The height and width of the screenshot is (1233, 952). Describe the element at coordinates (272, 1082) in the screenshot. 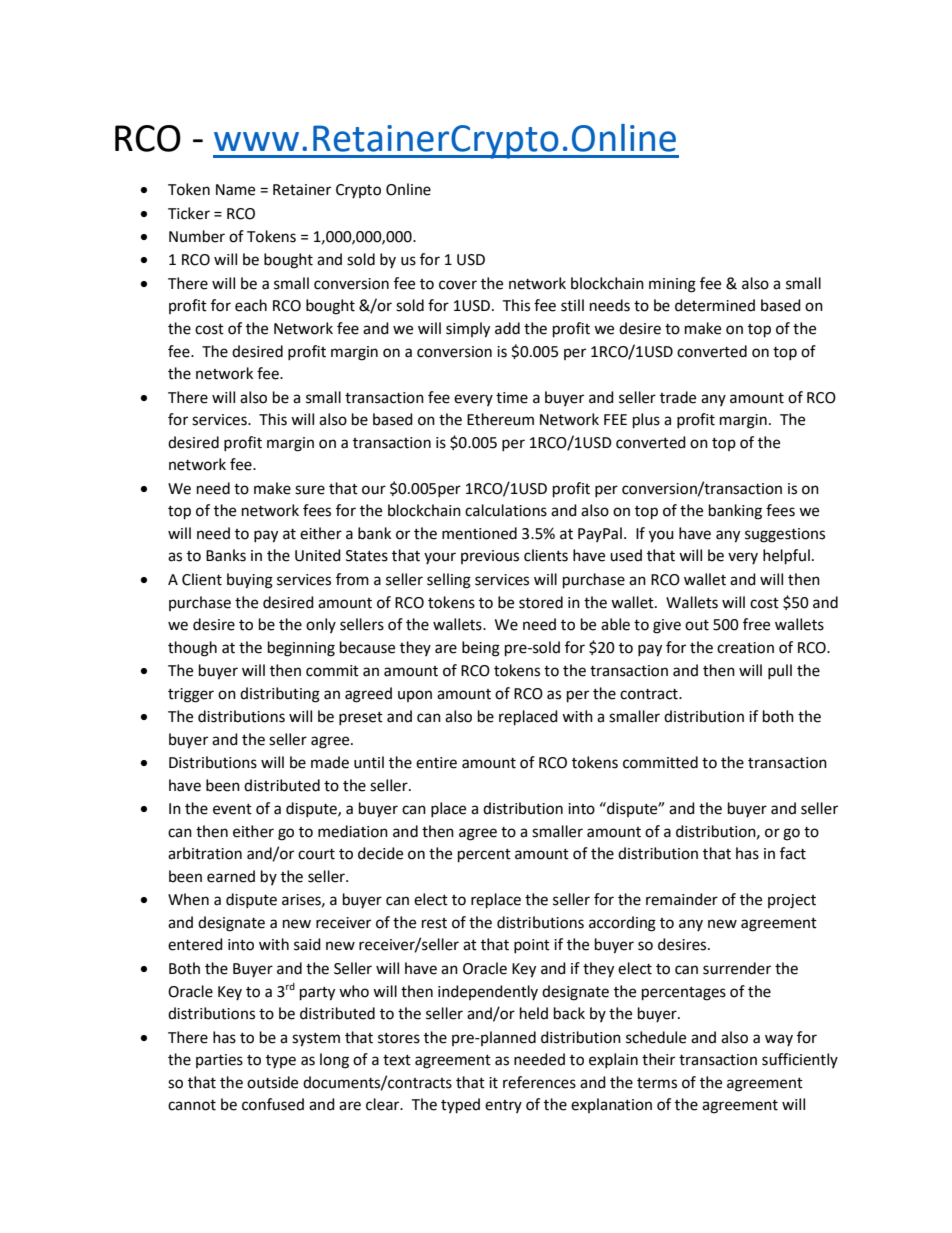

I see `outside` at that location.
